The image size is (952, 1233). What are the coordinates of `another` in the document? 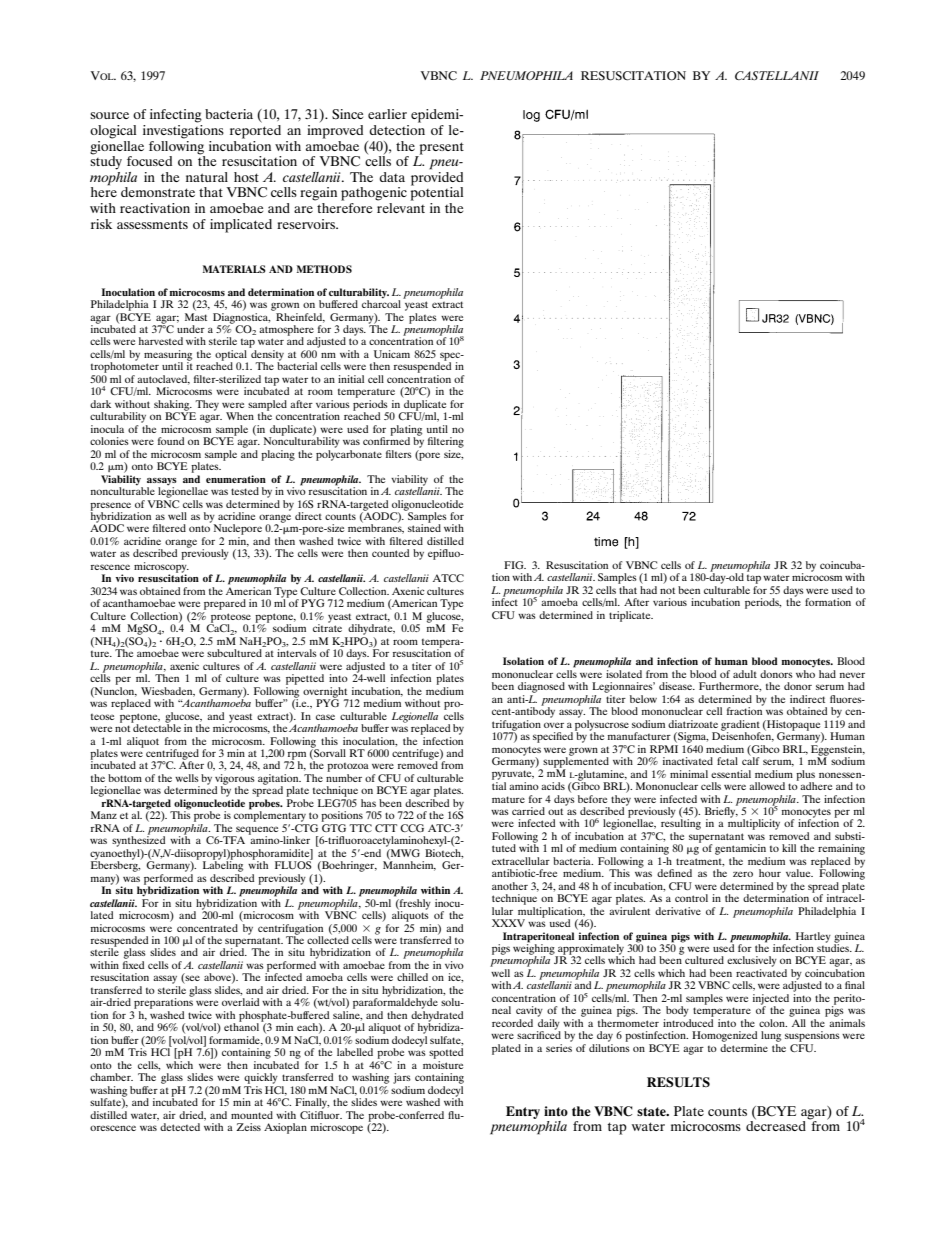 It's located at (510, 886).
